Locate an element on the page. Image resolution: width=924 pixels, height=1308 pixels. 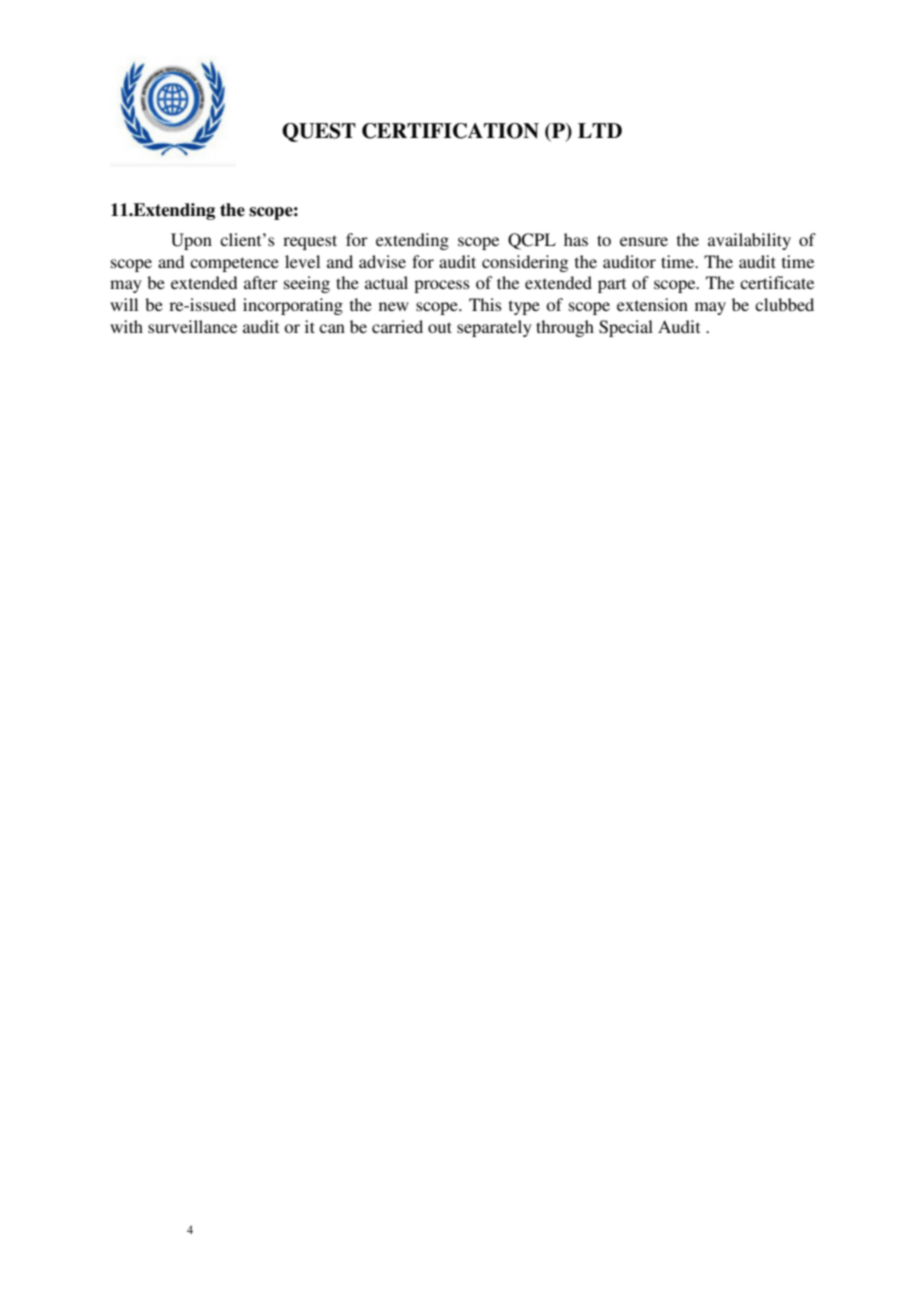
CERTIFICATION is located at coordinates (450, 131).
